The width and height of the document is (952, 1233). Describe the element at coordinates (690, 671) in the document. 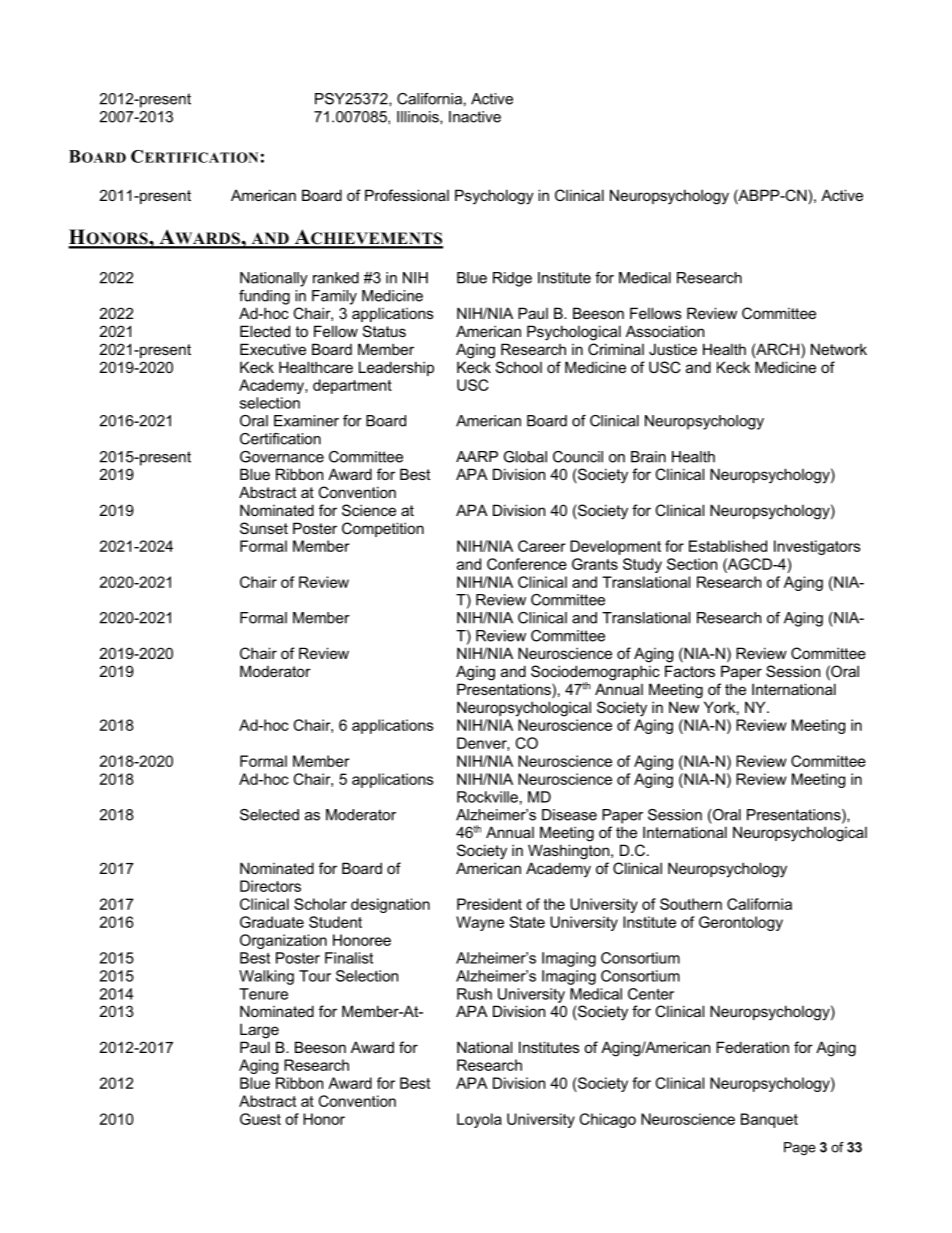

I see `Factors` at that location.
